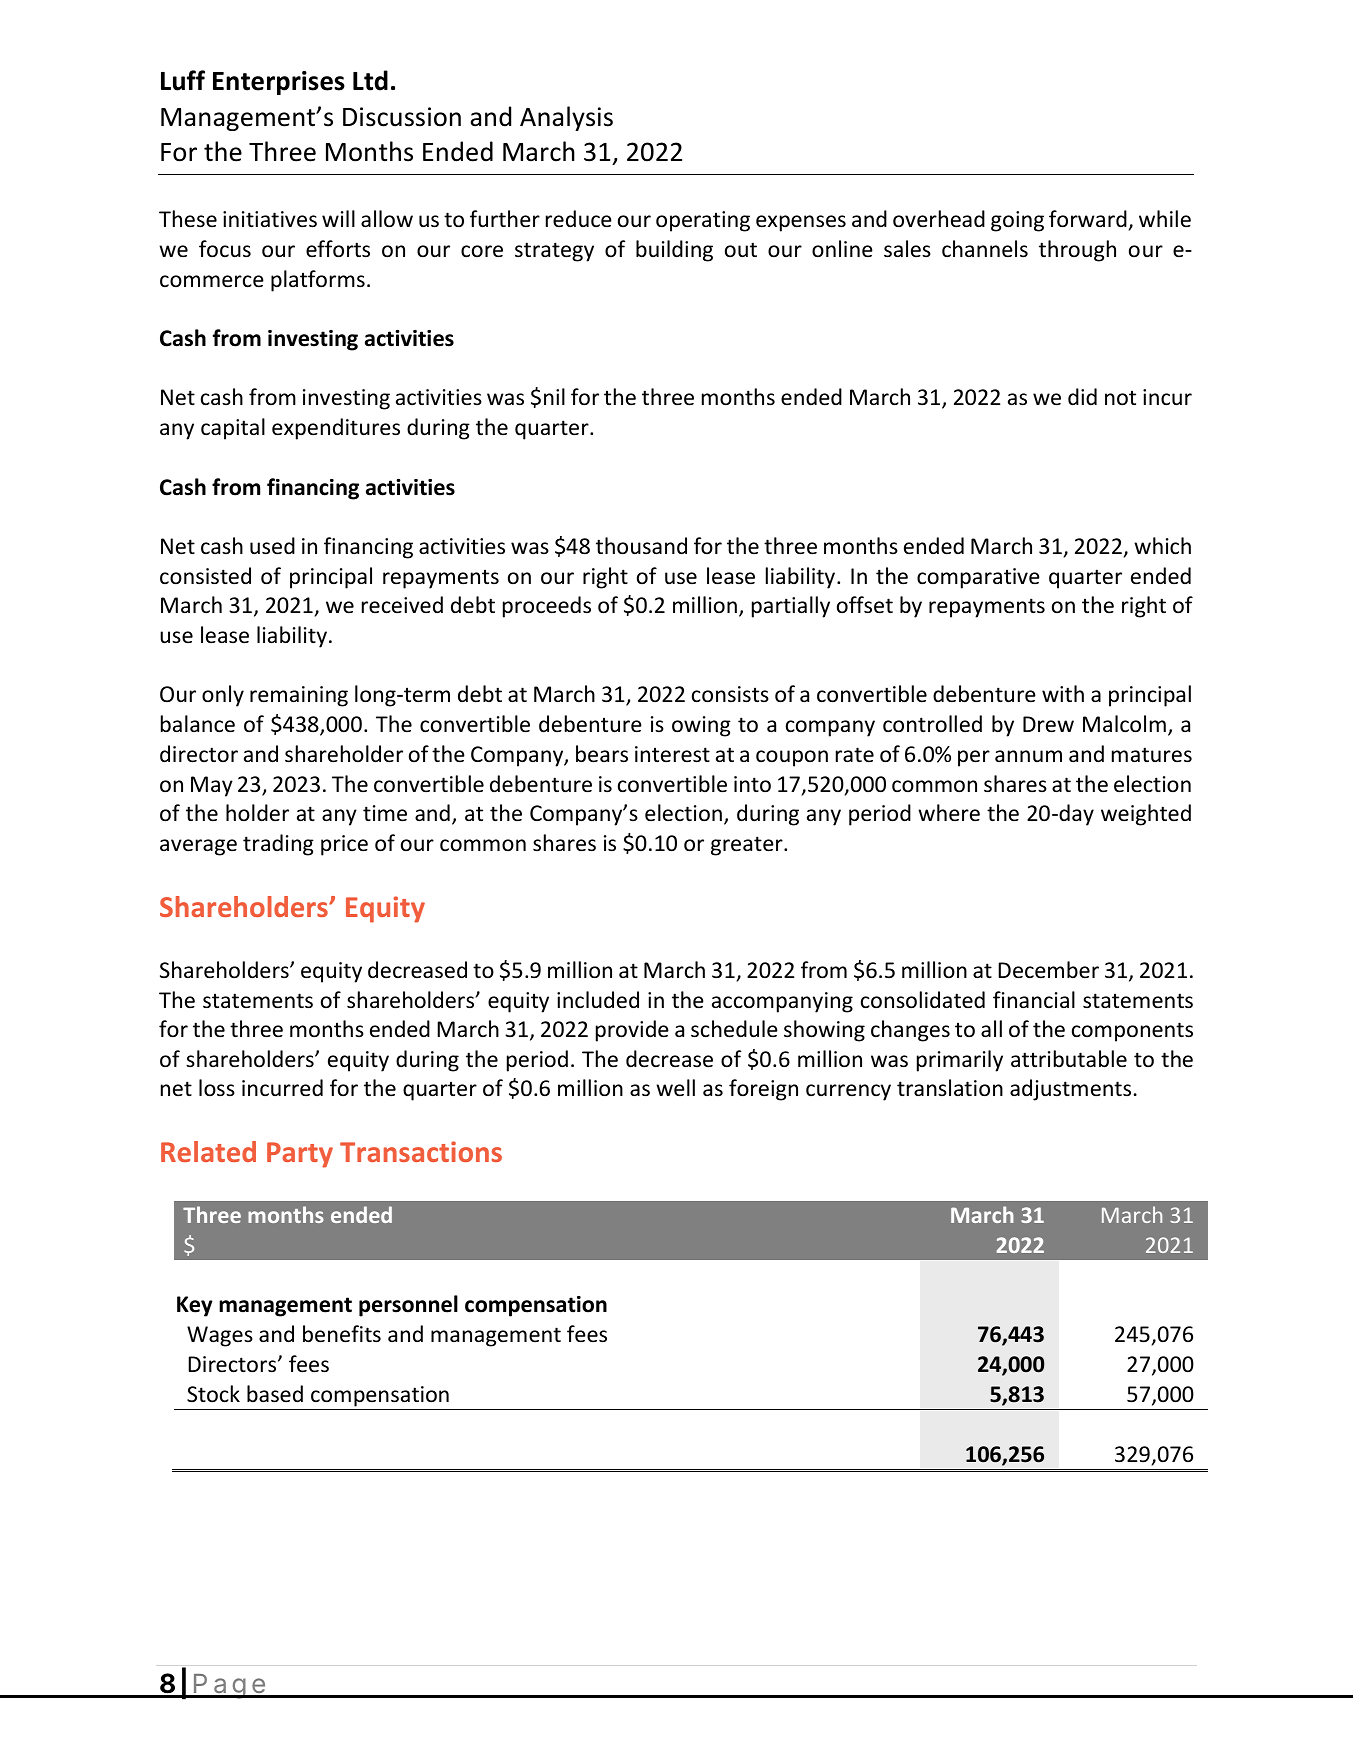 This screenshot has height=1751, width=1353. Describe the element at coordinates (342, 1334) in the screenshot. I see `benefits` at that location.
